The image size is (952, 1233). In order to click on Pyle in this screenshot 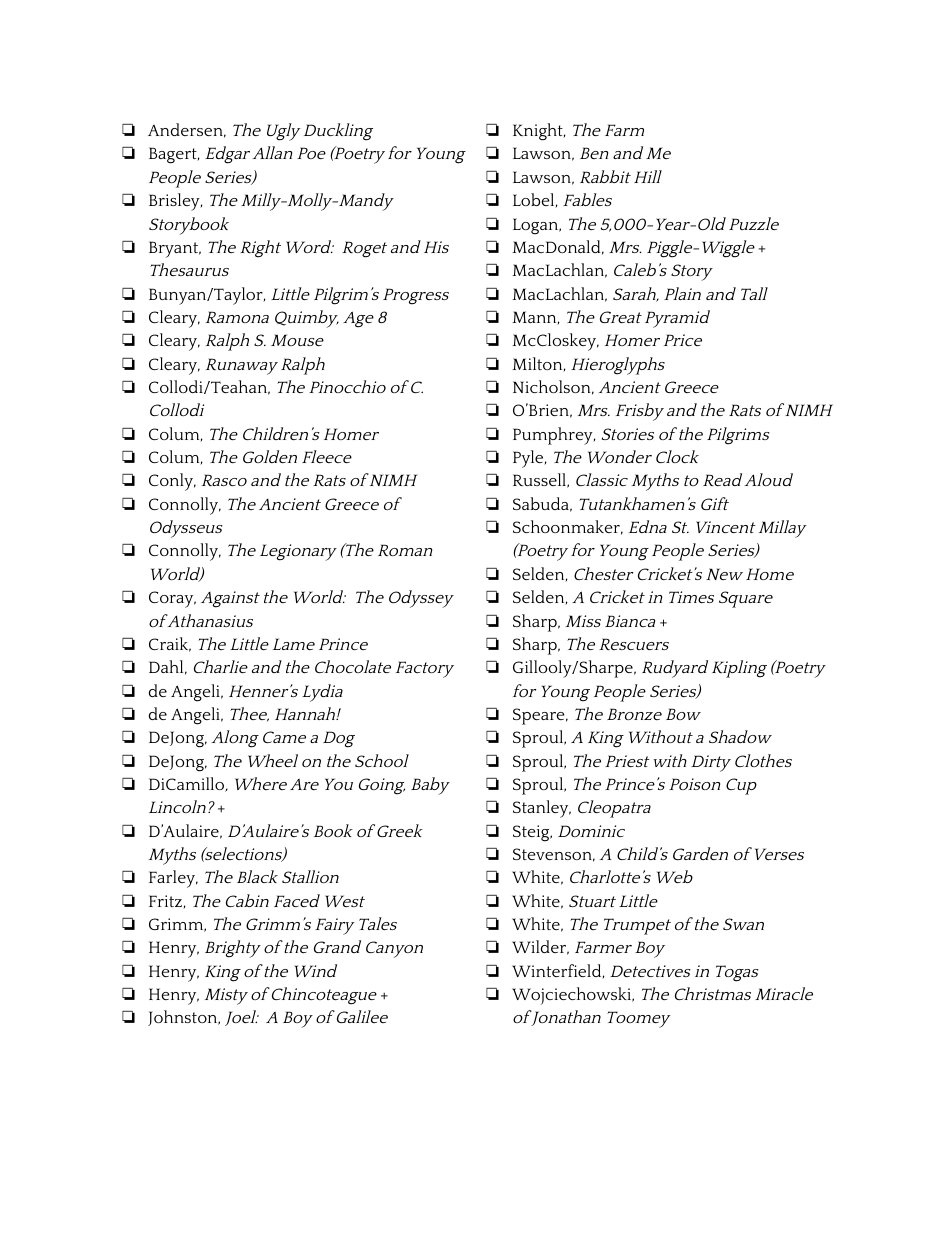, I will do `click(529, 459)`.
